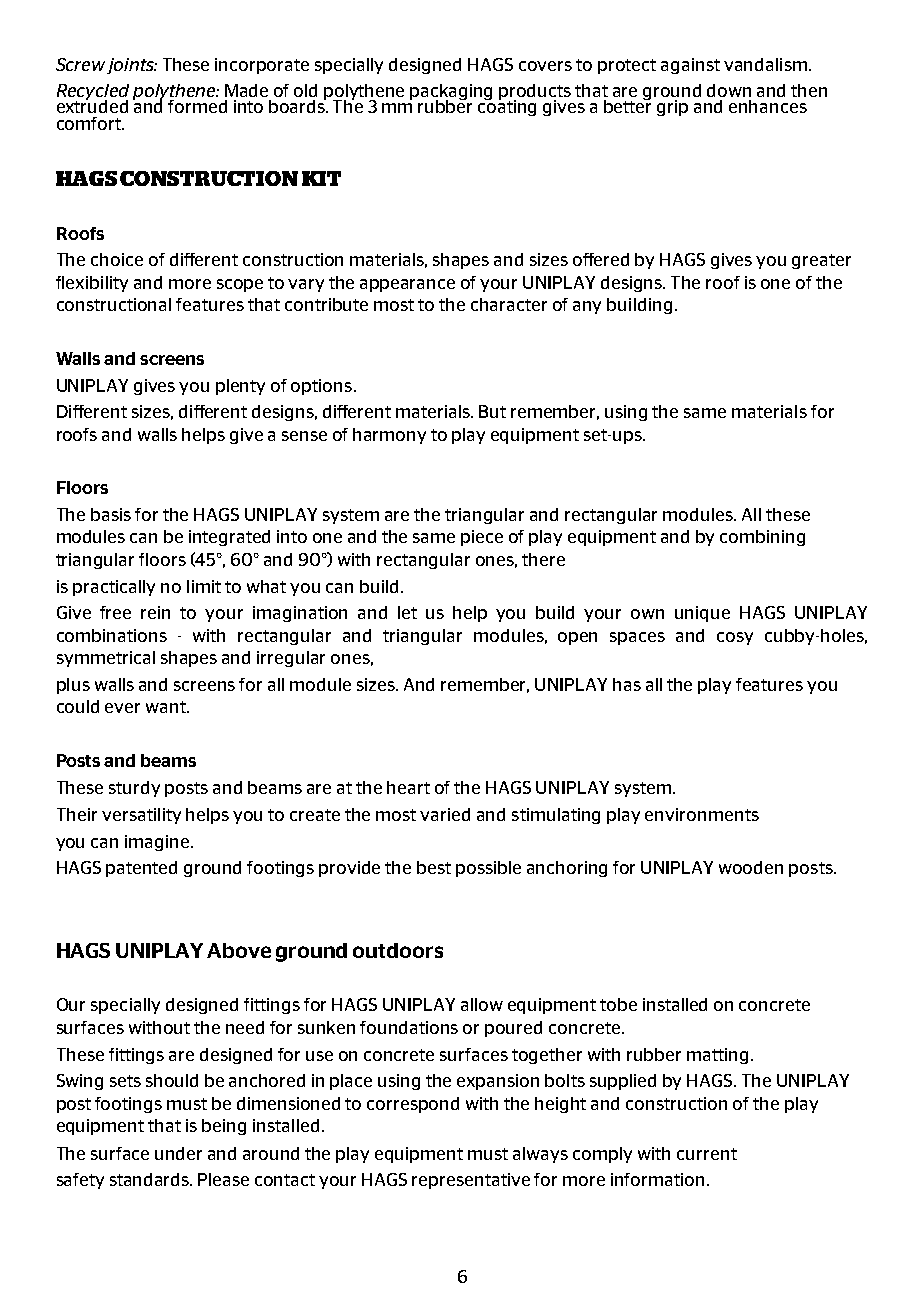 This page has height=1308, width=924. Describe the element at coordinates (407, 612) in the page. I see `let` at that location.
